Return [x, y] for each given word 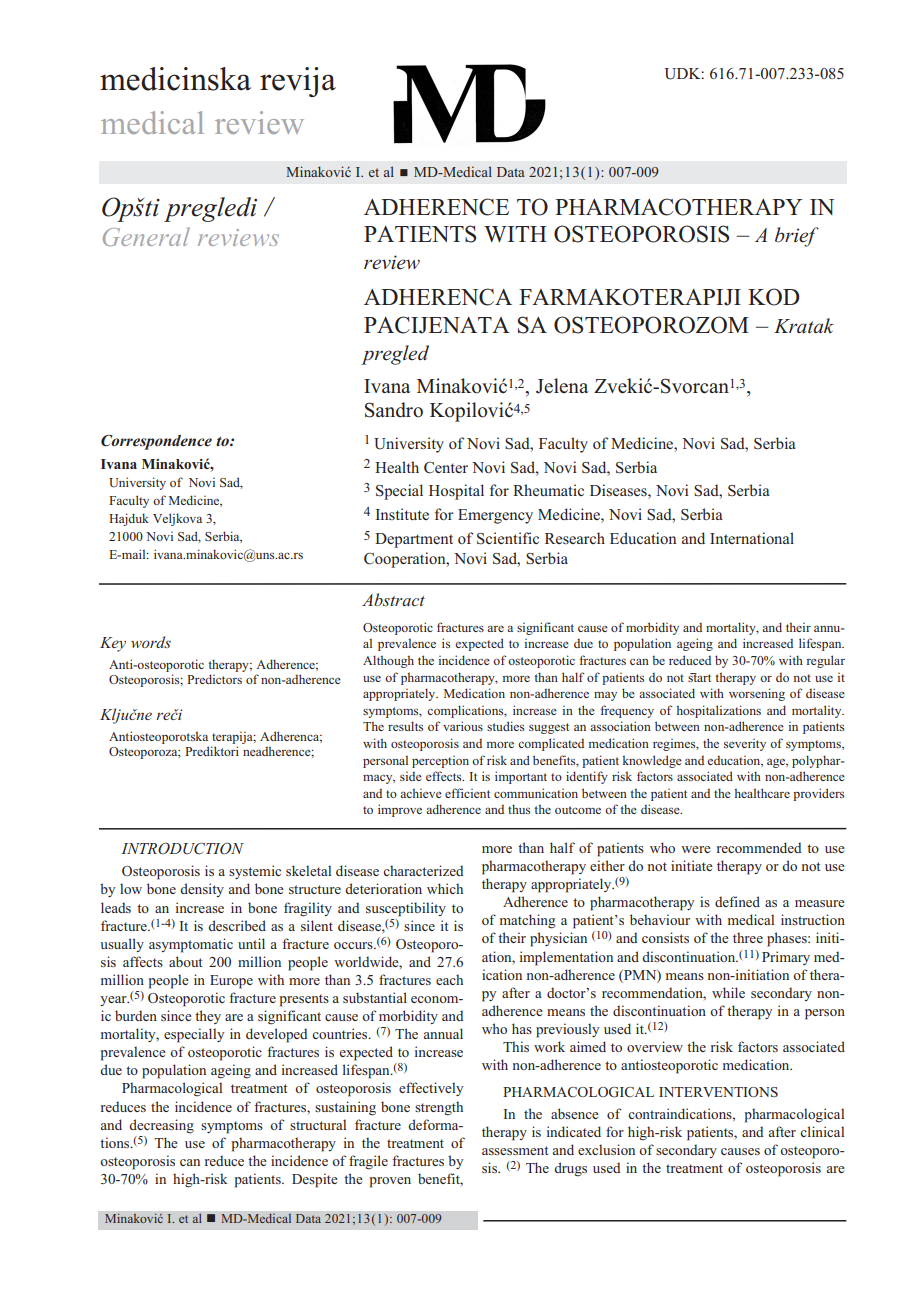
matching [528, 921]
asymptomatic [191, 945]
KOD [774, 297]
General [146, 236]
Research [575, 538]
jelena [562, 386]
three [748, 937]
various [463, 726]
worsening [757, 694]
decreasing [161, 1126]
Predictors [214, 679]
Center [446, 468]
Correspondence [156, 442]
